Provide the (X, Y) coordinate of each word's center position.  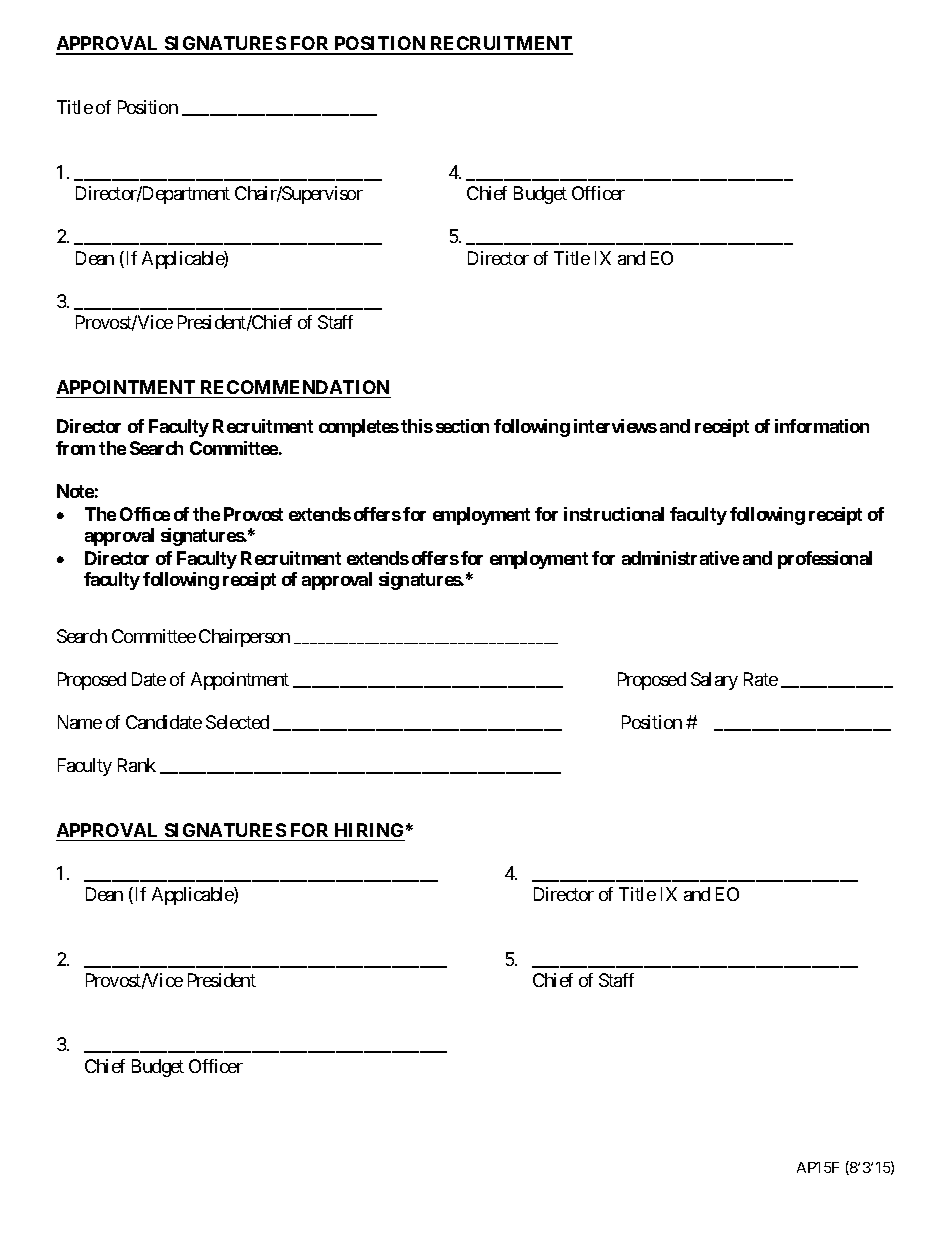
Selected (237, 722)
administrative (680, 558)
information (822, 426)
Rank (137, 765)
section (462, 426)
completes (359, 428)
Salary (714, 681)
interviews (615, 426)
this (417, 426)
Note (75, 491)
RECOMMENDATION (295, 387)
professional (825, 560)
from (75, 448)
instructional (614, 514)
